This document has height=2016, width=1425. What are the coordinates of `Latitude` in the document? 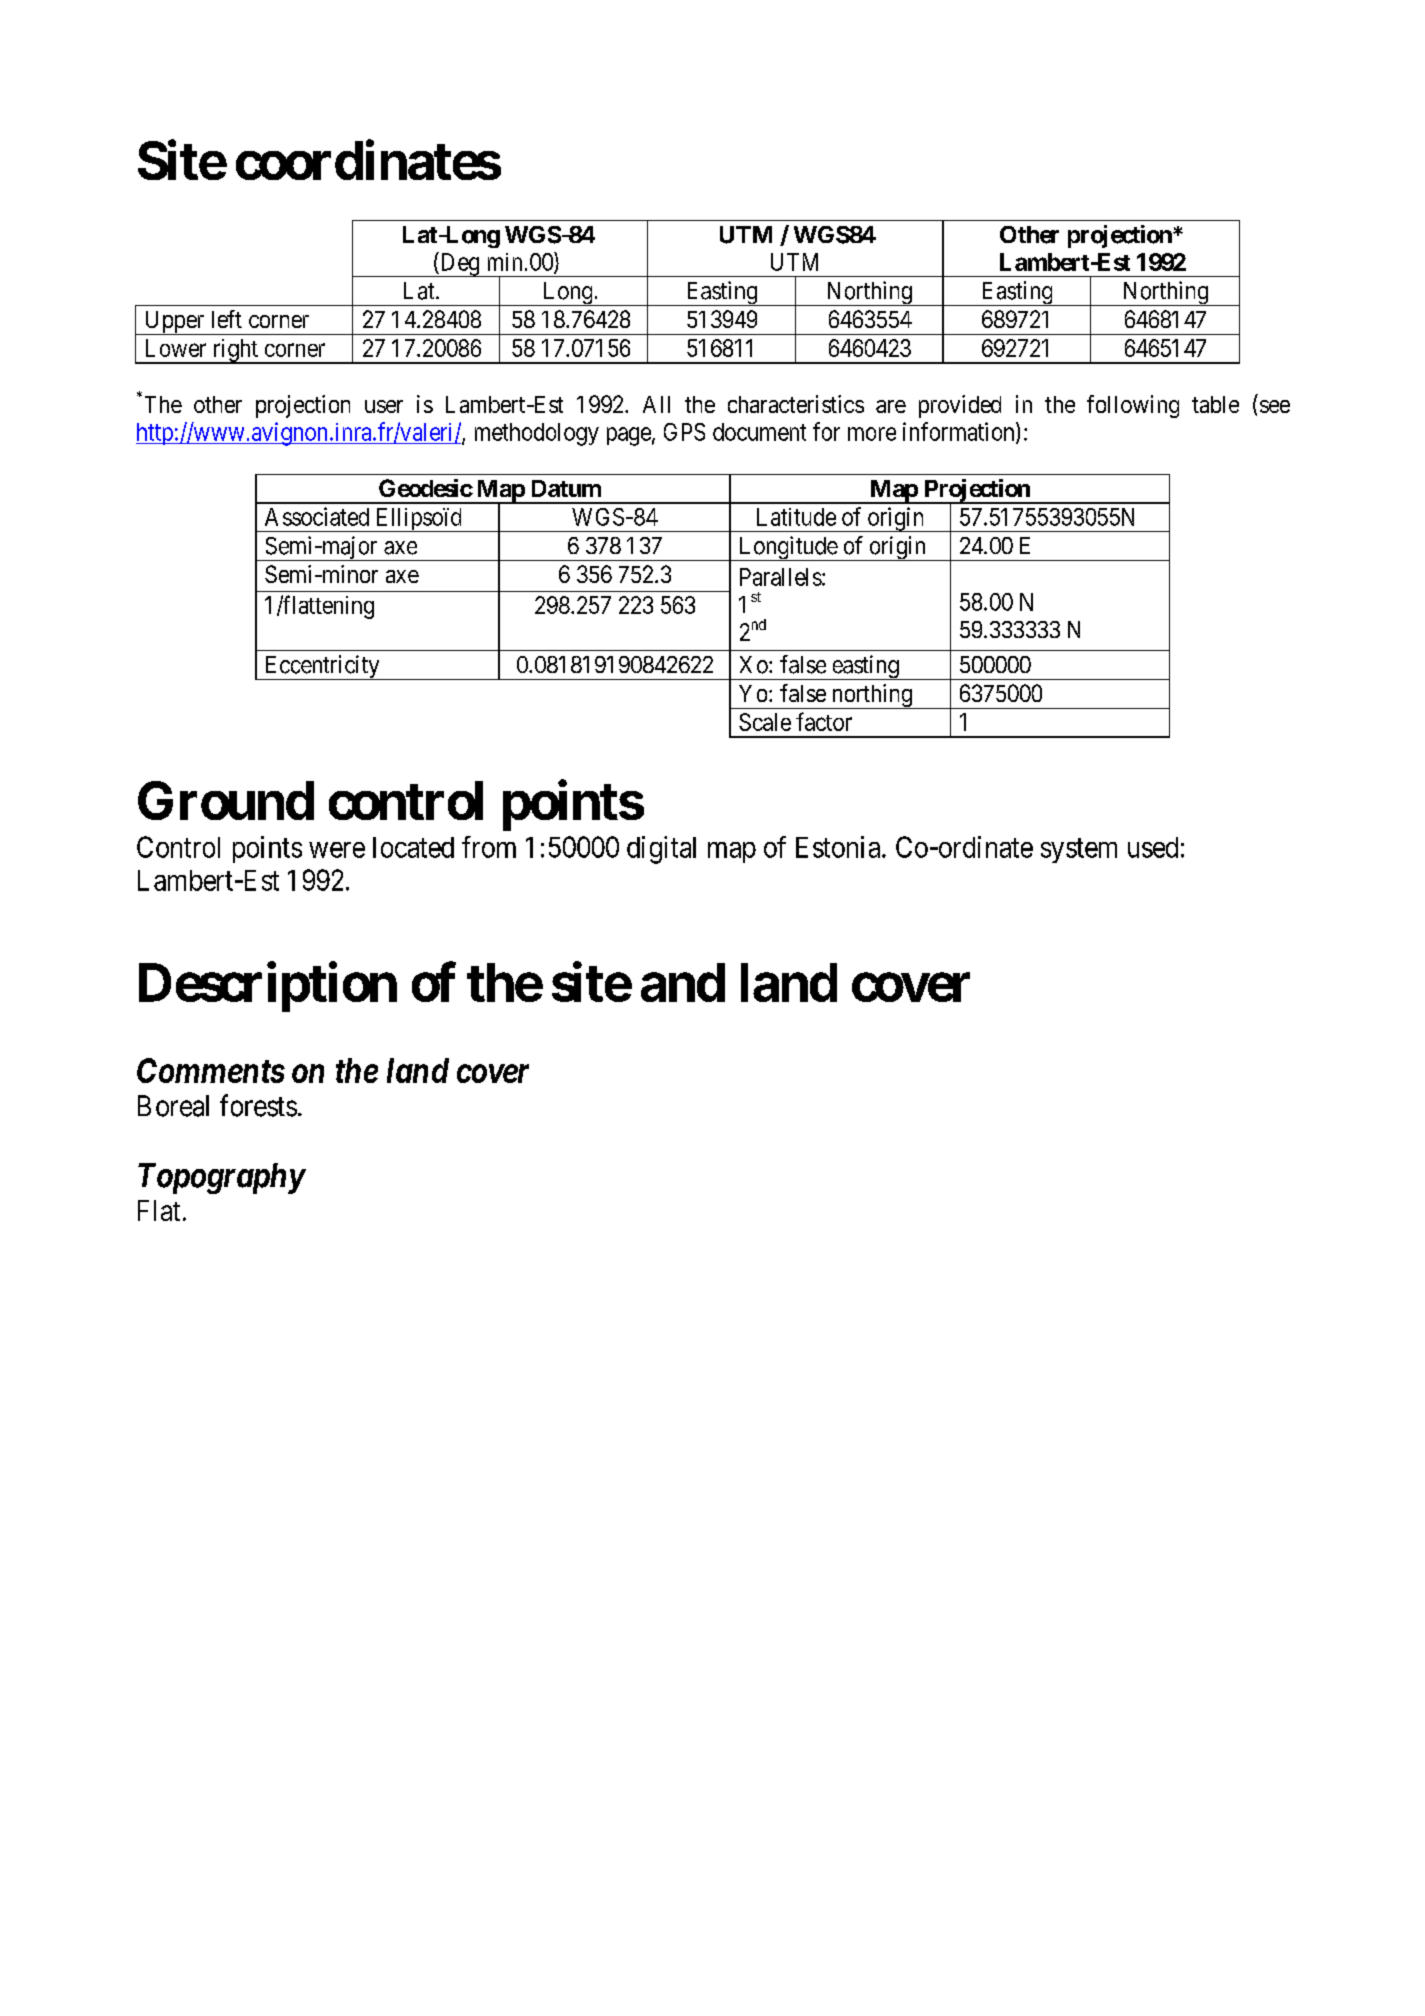 It's located at (796, 517).
